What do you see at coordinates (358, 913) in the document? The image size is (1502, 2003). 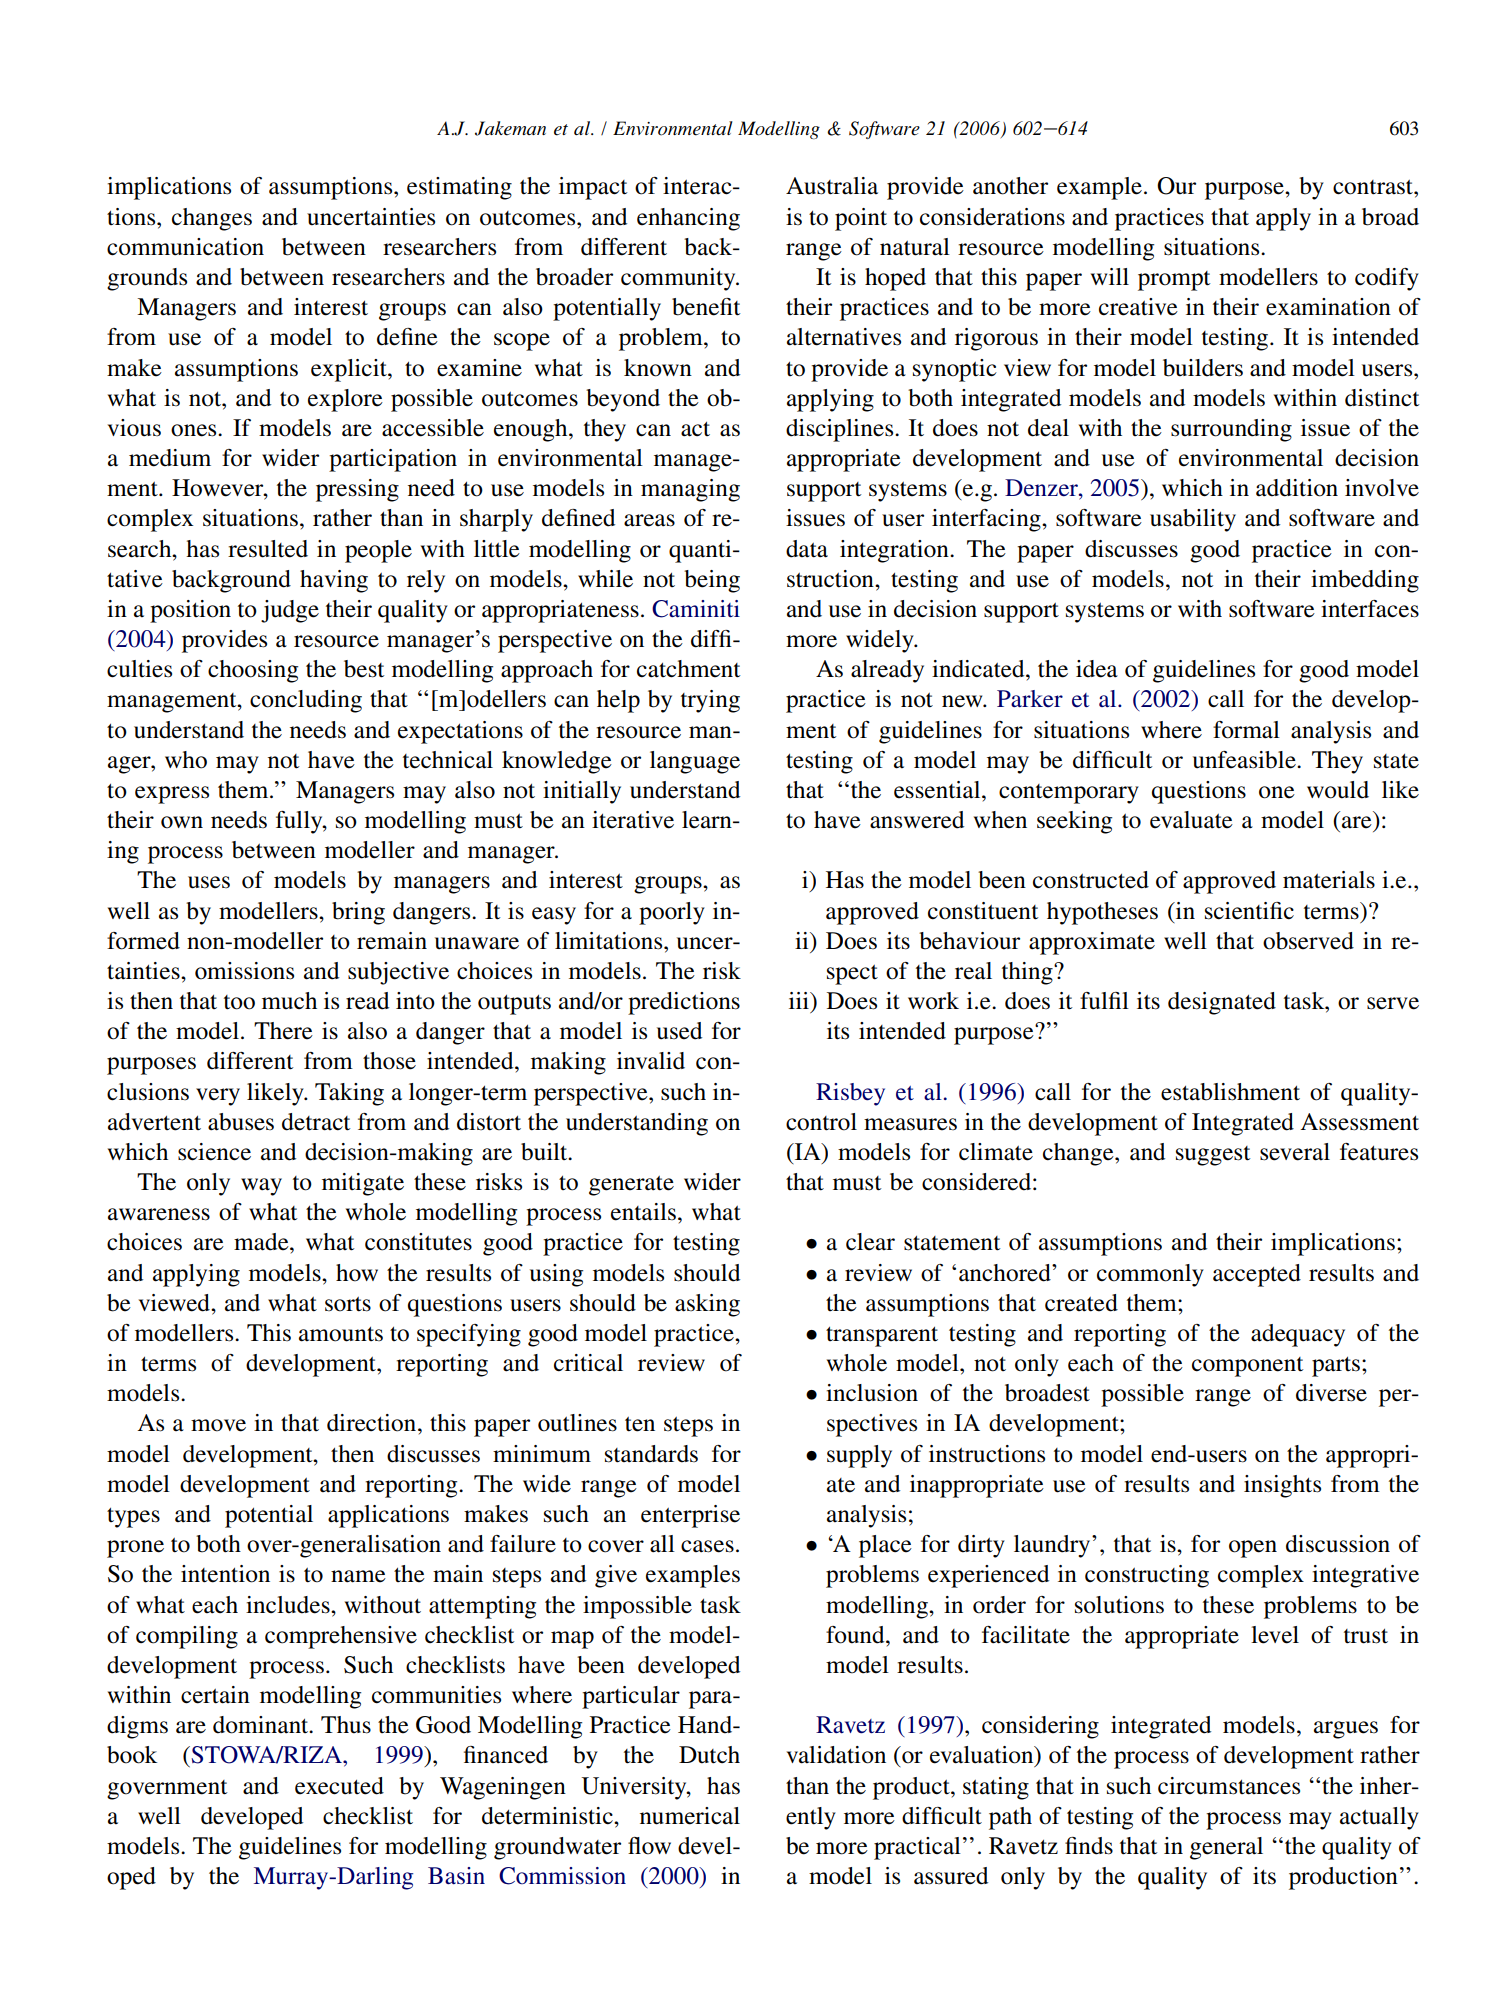 I see `bring` at bounding box center [358, 913].
